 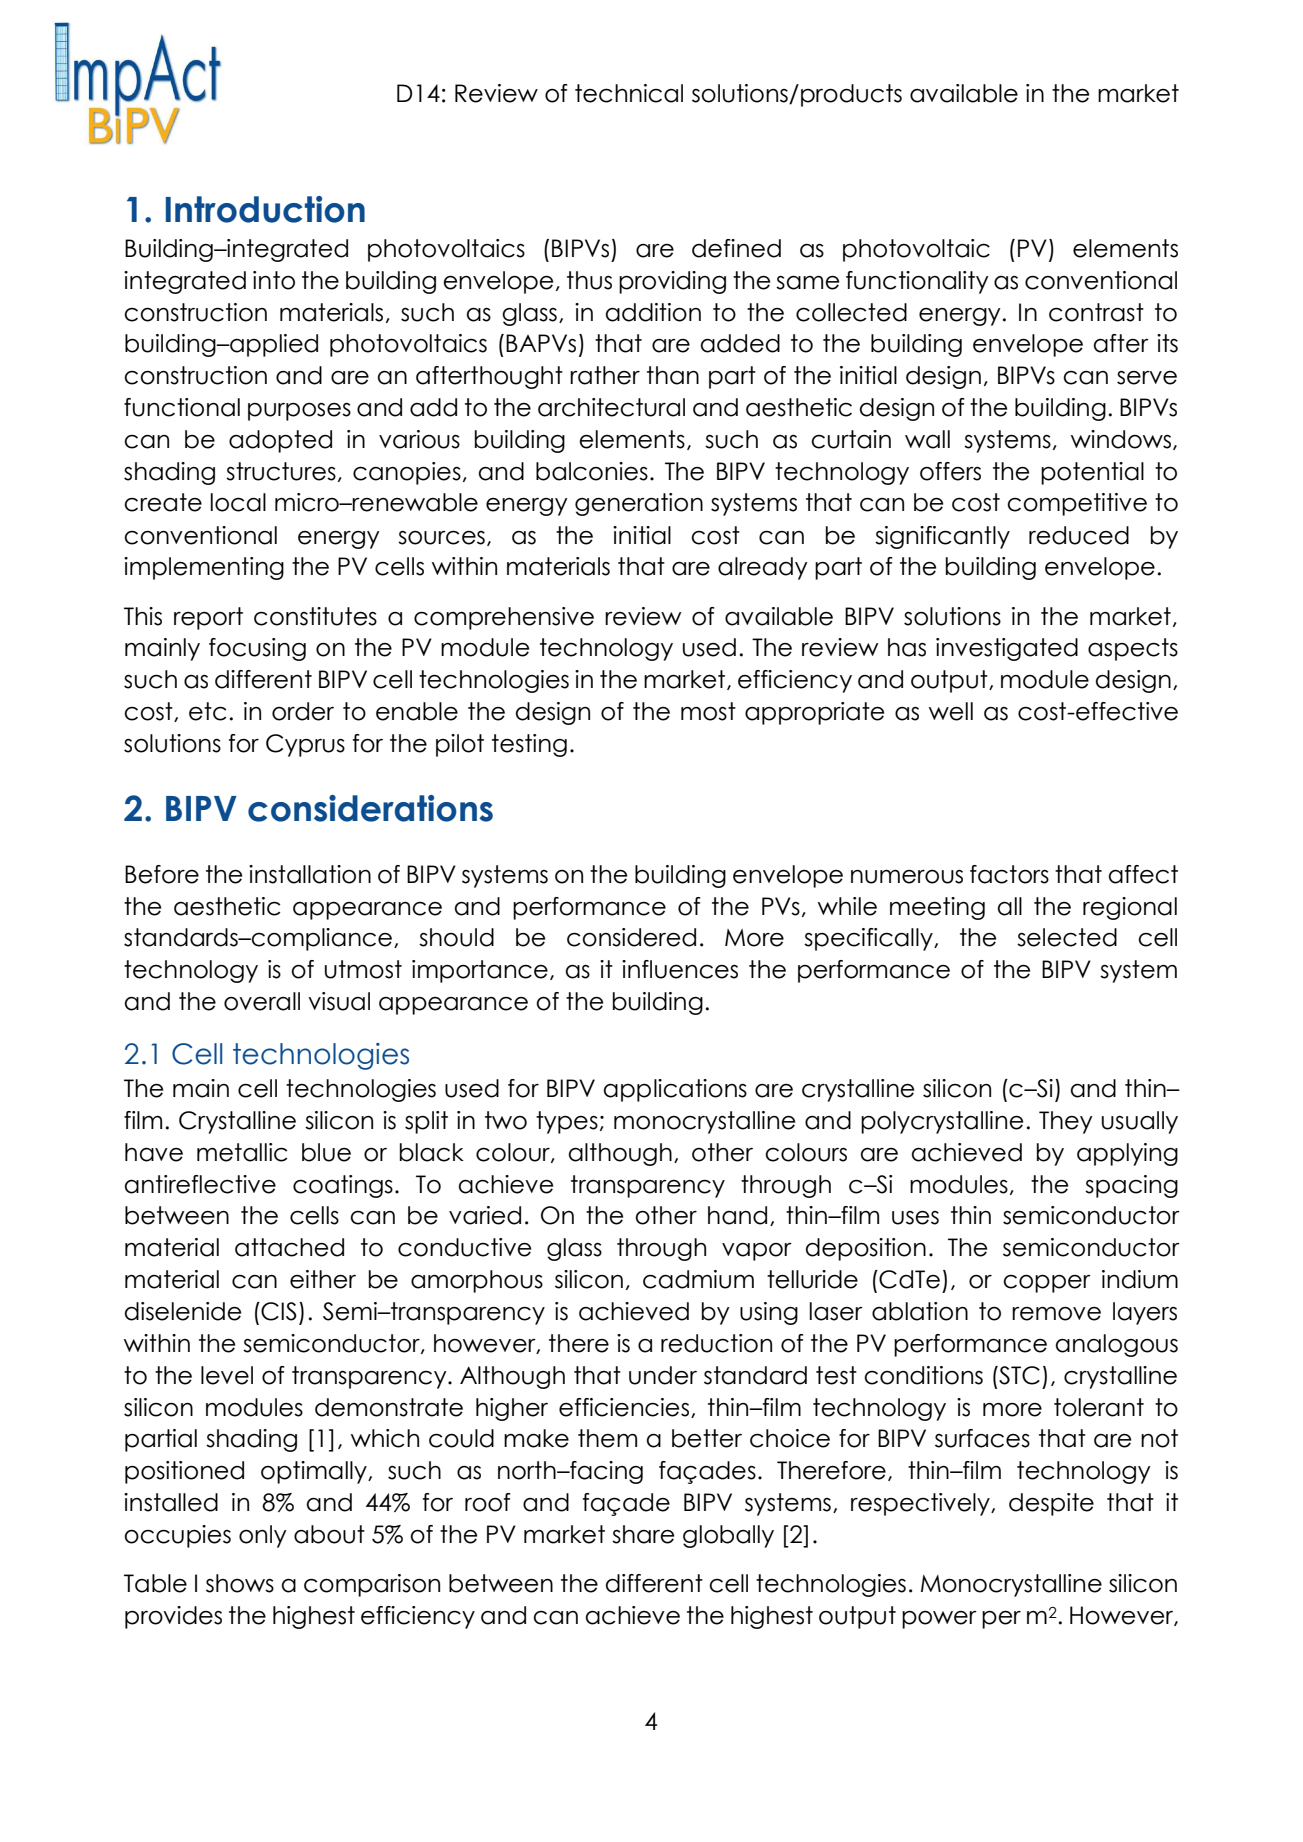 I want to click on Introduction, so click(x=265, y=209).
